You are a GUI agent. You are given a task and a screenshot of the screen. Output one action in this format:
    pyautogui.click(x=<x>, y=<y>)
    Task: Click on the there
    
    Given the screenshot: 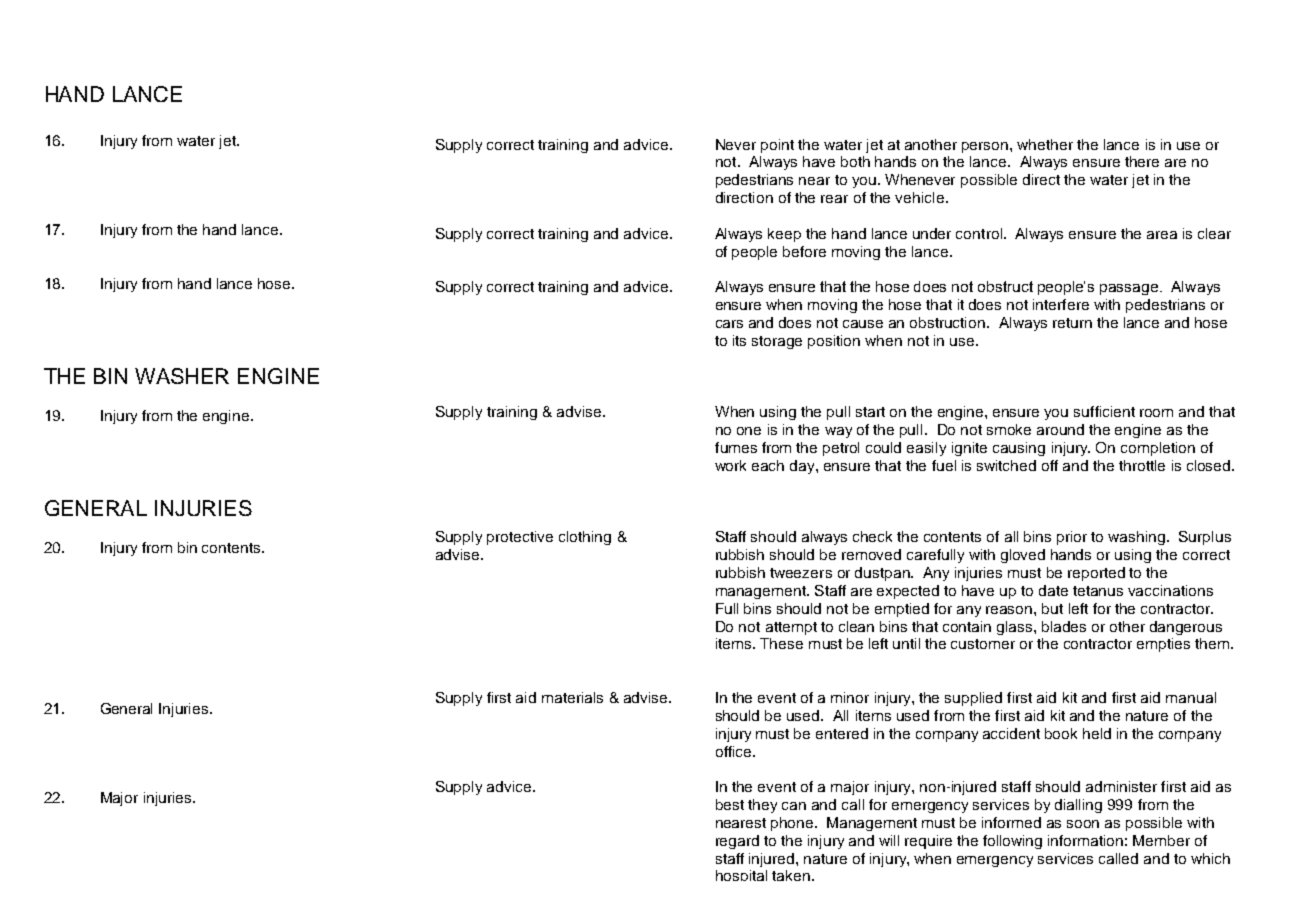 What is the action you would take?
    pyautogui.click(x=1142, y=161)
